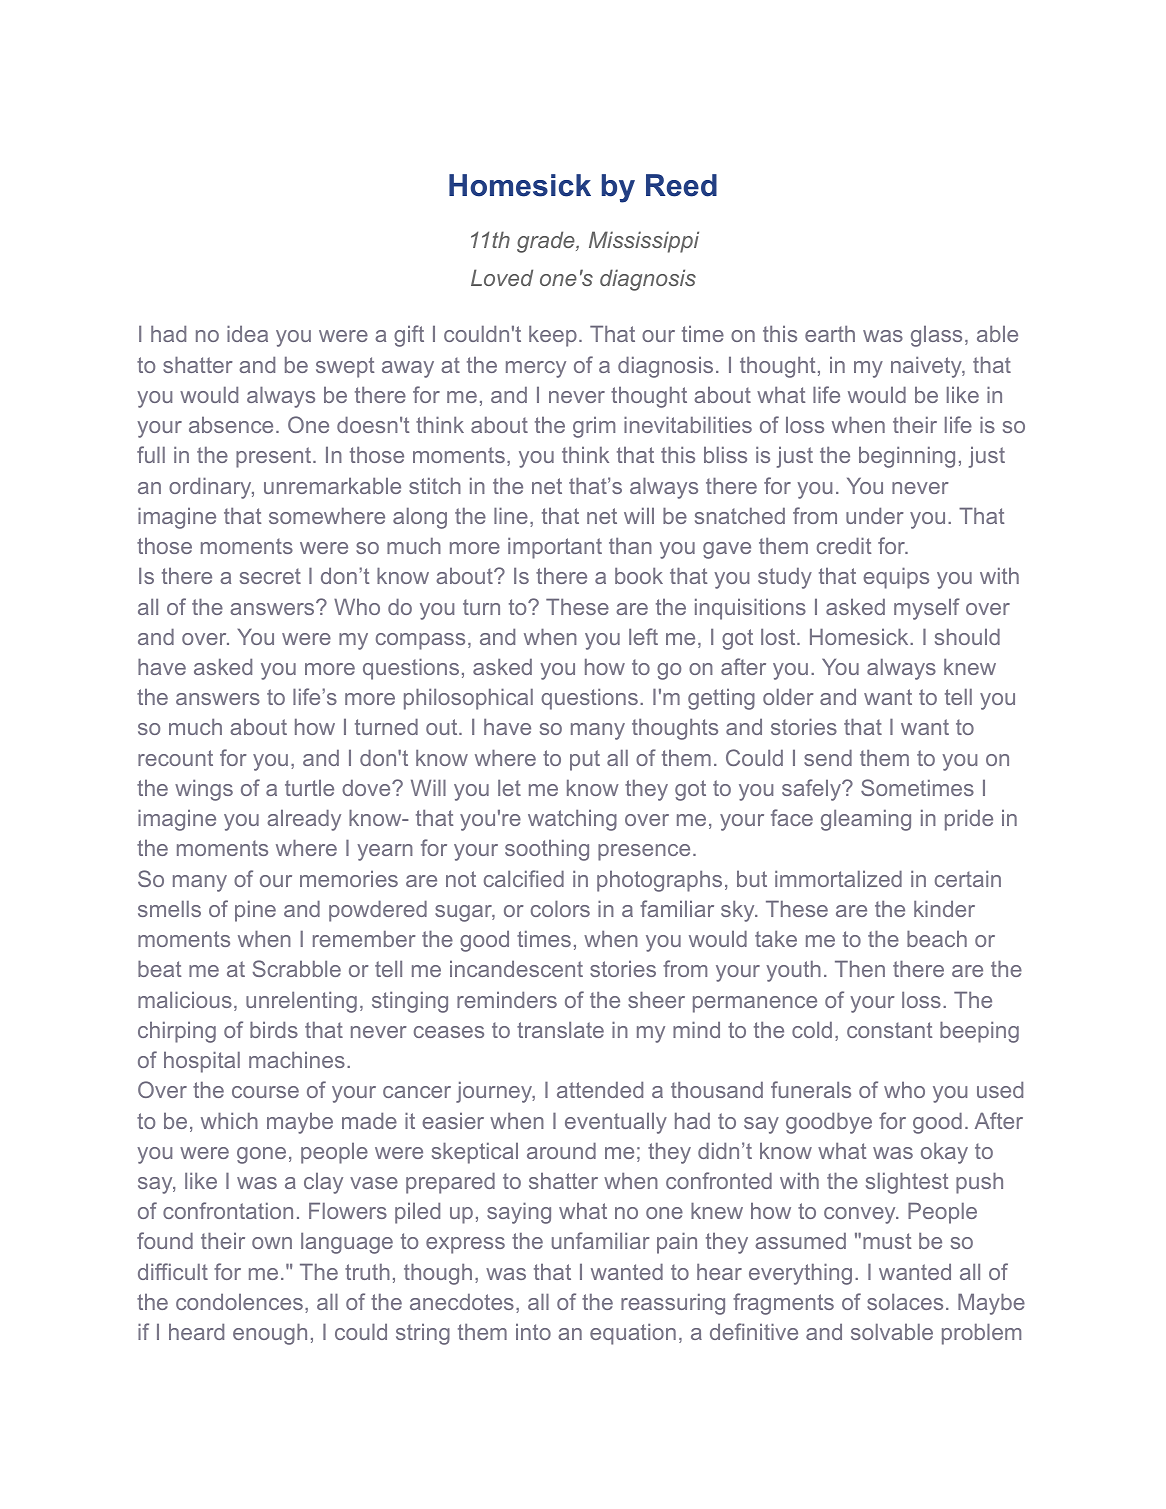 The width and height of the screenshot is (1166, 1509). Describe the element at coordinates (533, 1331) in the screenshot. I see `into` at that location.
